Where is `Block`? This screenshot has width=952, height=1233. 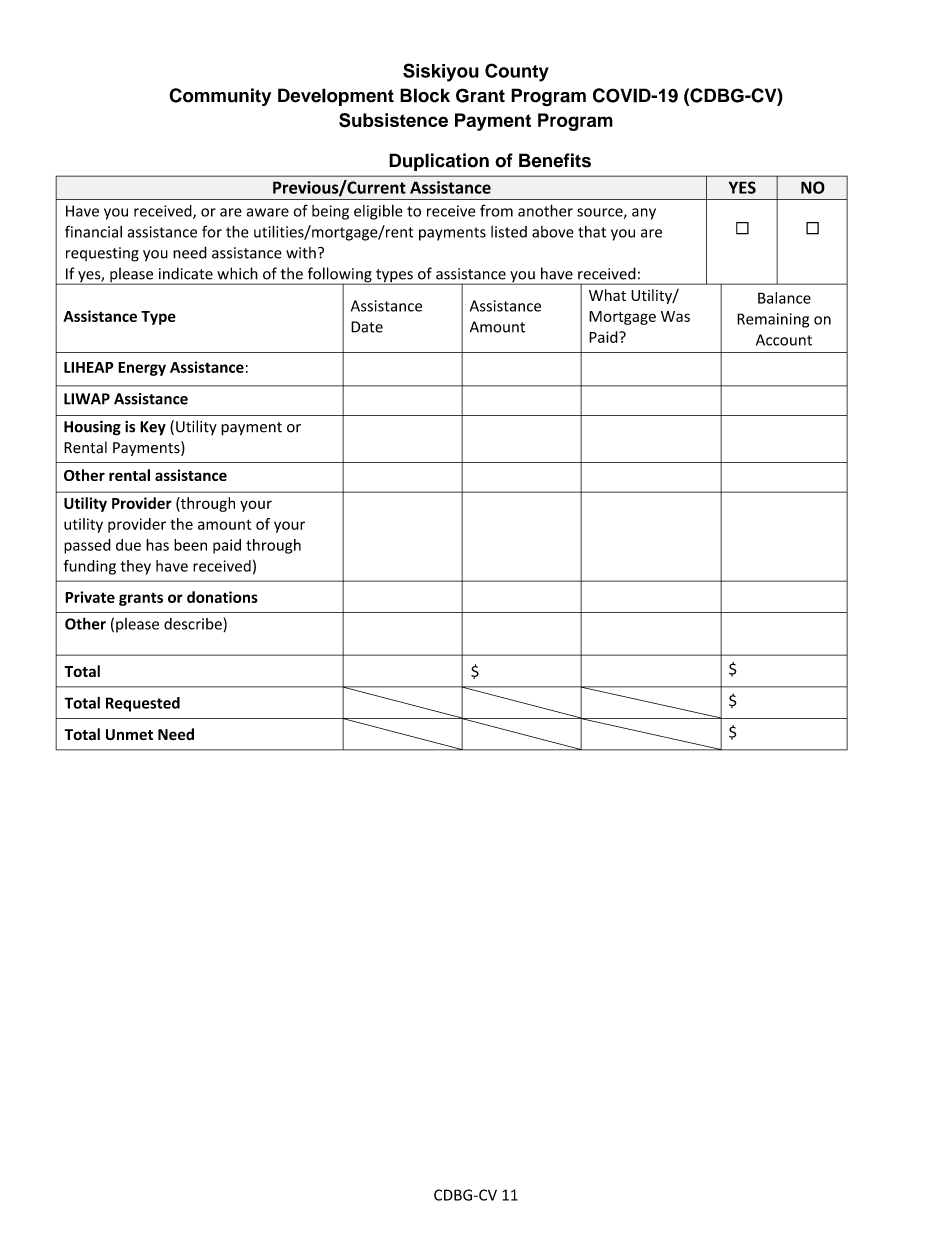 Block is located at coordinates (425, 95).
